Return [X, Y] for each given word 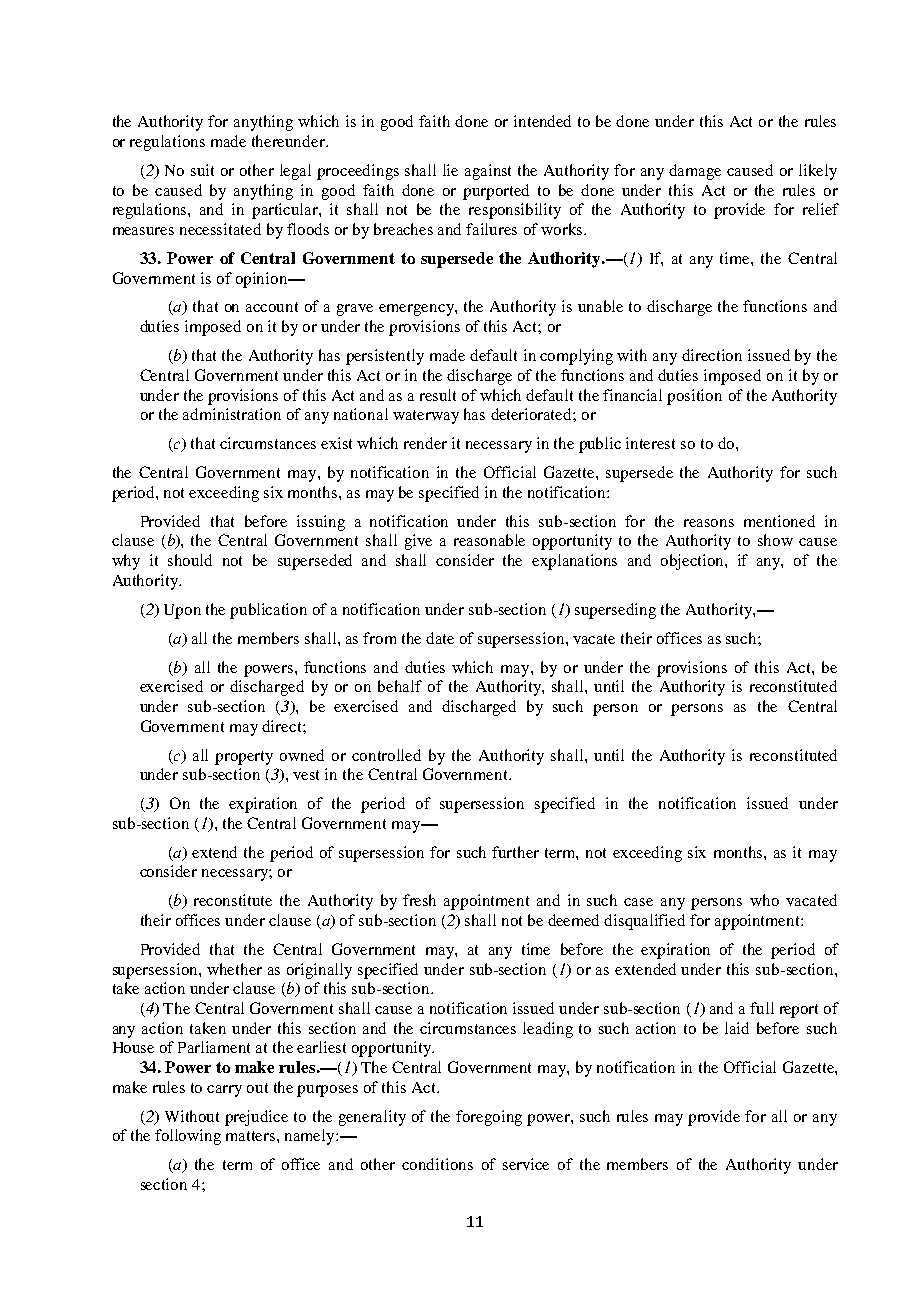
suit [202, 170]
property [244, 758]
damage [695, 172]
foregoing [489, 1118]
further [515, 852]
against [488, 172]
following [188, 1137]
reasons [709, 523]
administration [232, 414]
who [764, 900]
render [425, 443]
